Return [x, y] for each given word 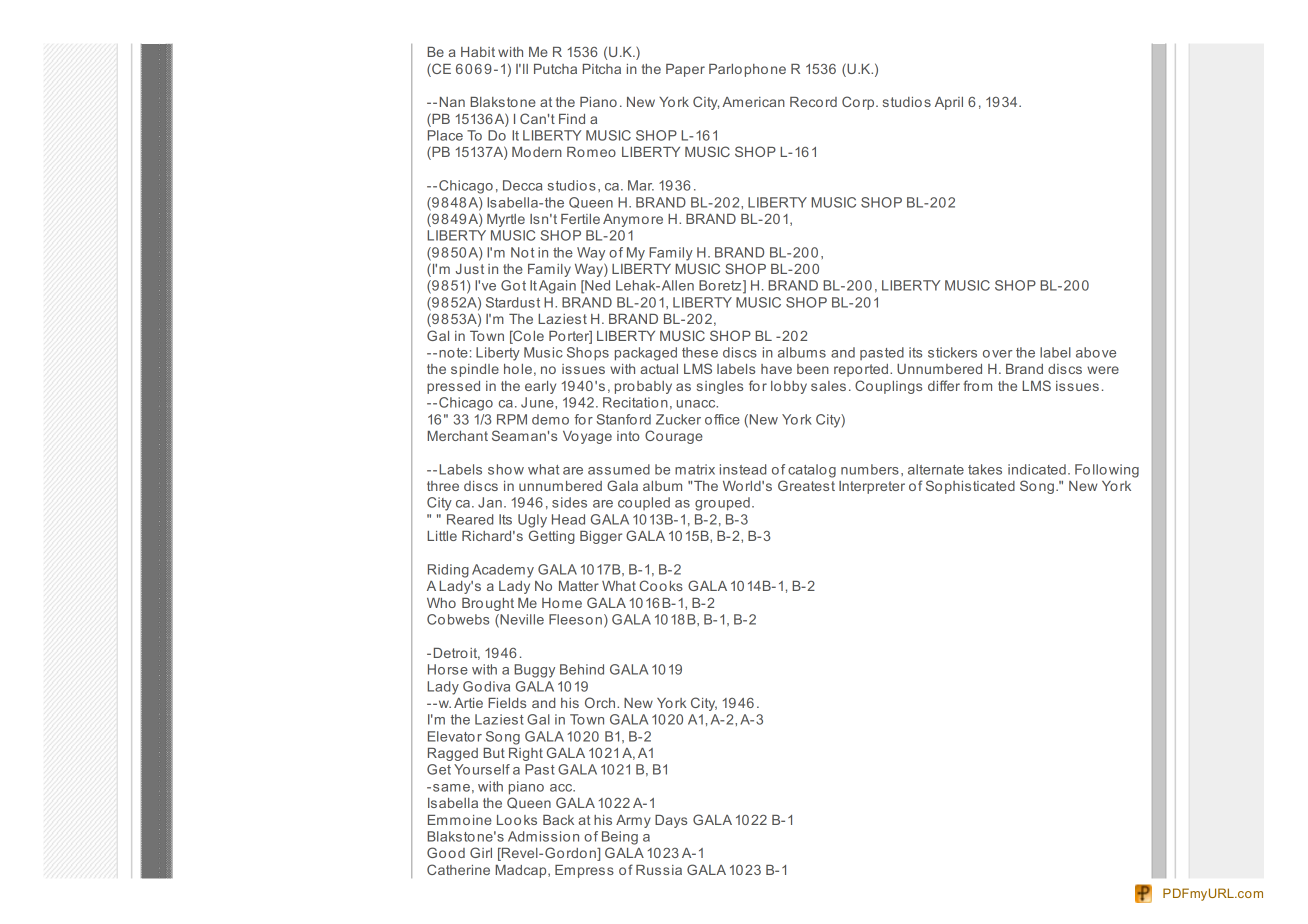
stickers [952, 352]
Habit [478, 52]
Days [671, 821]
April [949, 103]
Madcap [522, 871]
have [776, 369]
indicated [1037, 469]
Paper [685, 70]
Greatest [806, 485]
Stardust [513, 302]
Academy [503, 571]
